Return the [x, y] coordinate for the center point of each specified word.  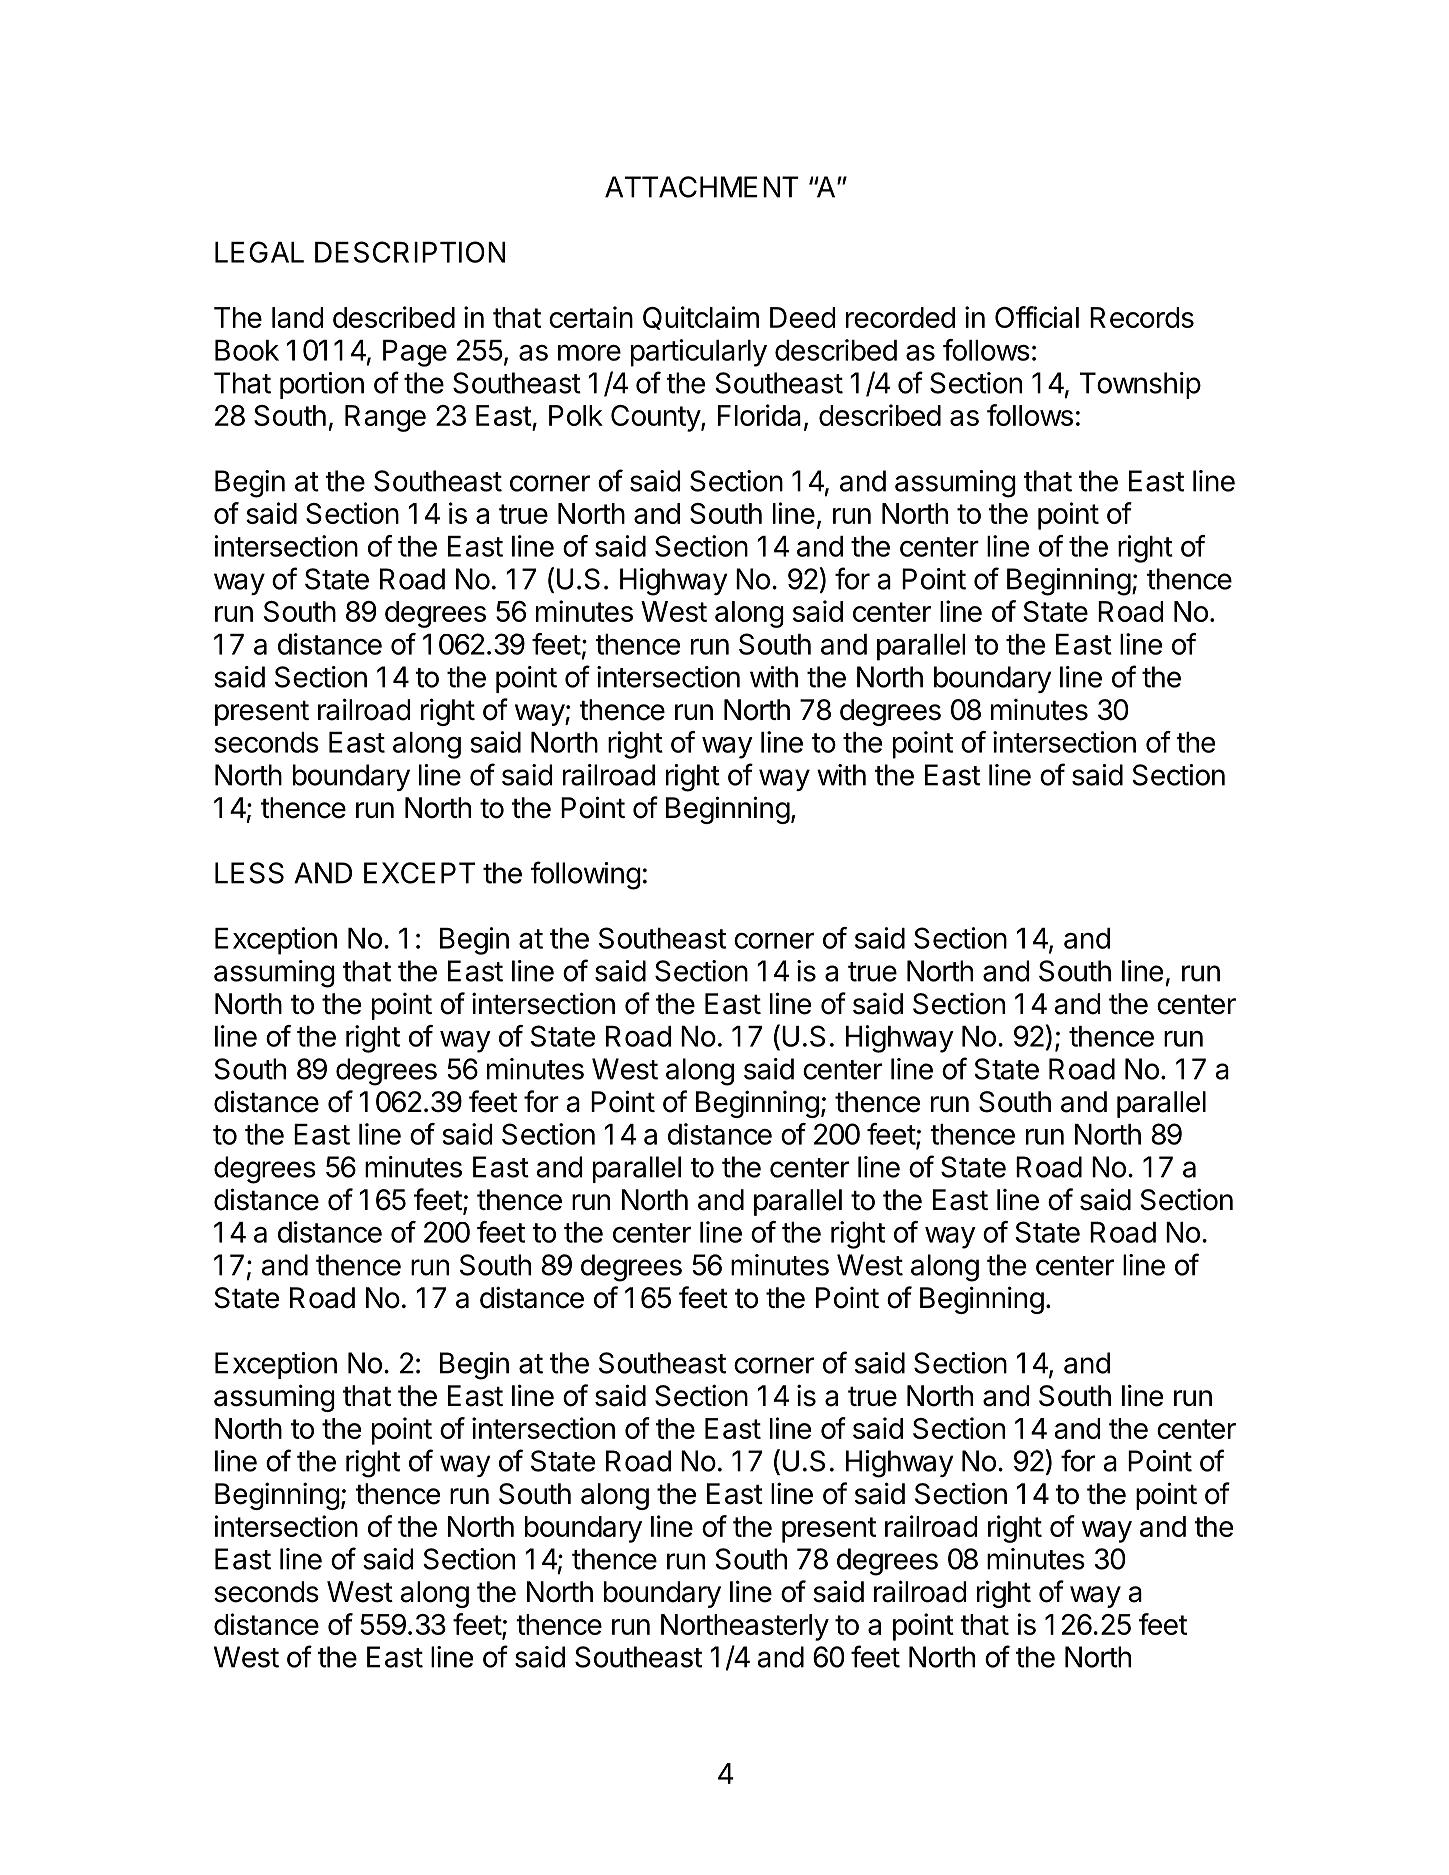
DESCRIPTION [410, 252]
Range [385, 418]
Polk [576, 415]
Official [1037, 317]
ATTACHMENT [702, 187]
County [656, 418]
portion [322, 385]
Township [1140, 385]
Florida [759, 415]
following [585, 875]
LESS [249, 873]
